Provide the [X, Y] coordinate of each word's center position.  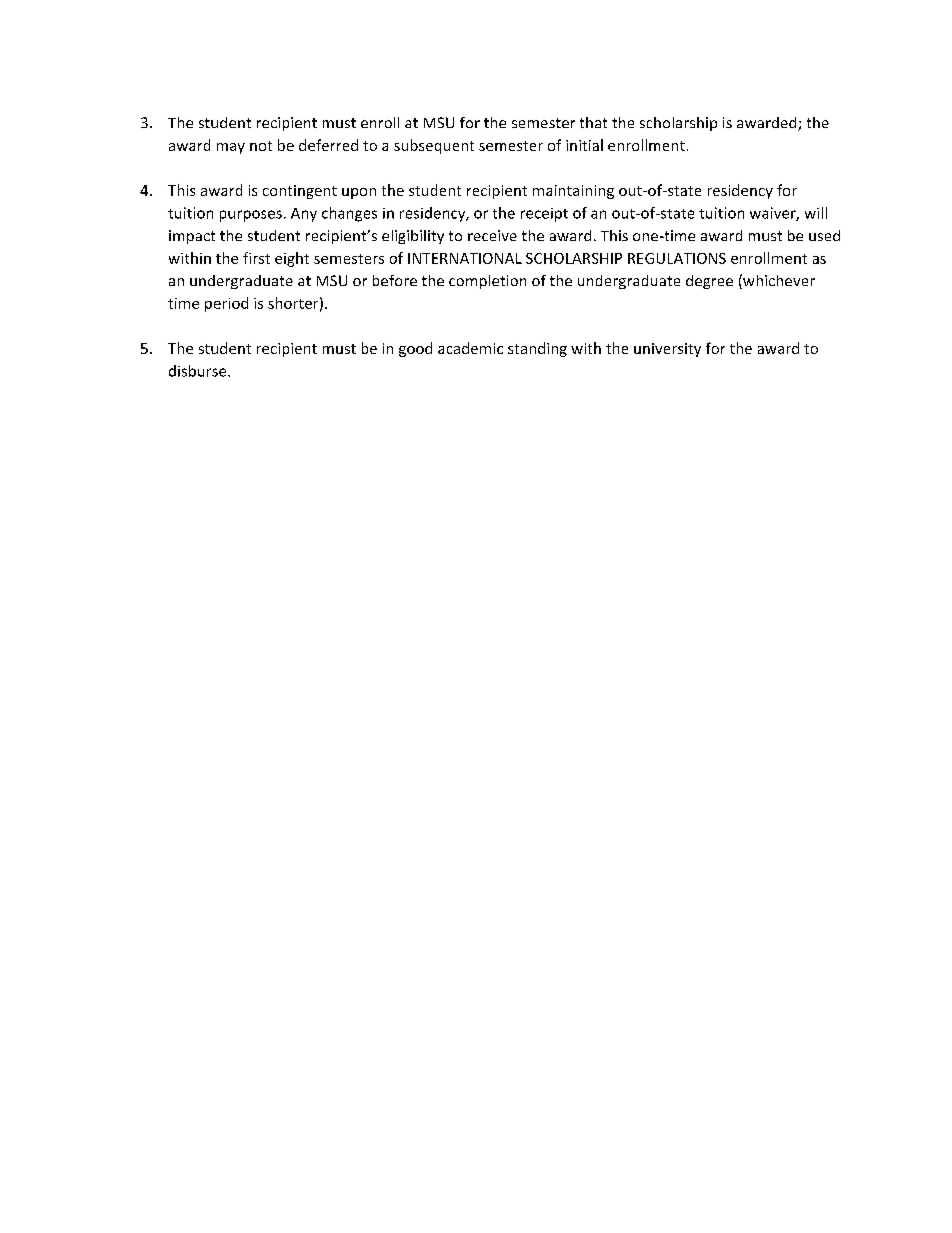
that [593, 122]
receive [492, 235]
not [261, 146]
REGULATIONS [677, 258]
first [256, 258]
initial [584, 145]
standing [537, 349]
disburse [199, 371]
